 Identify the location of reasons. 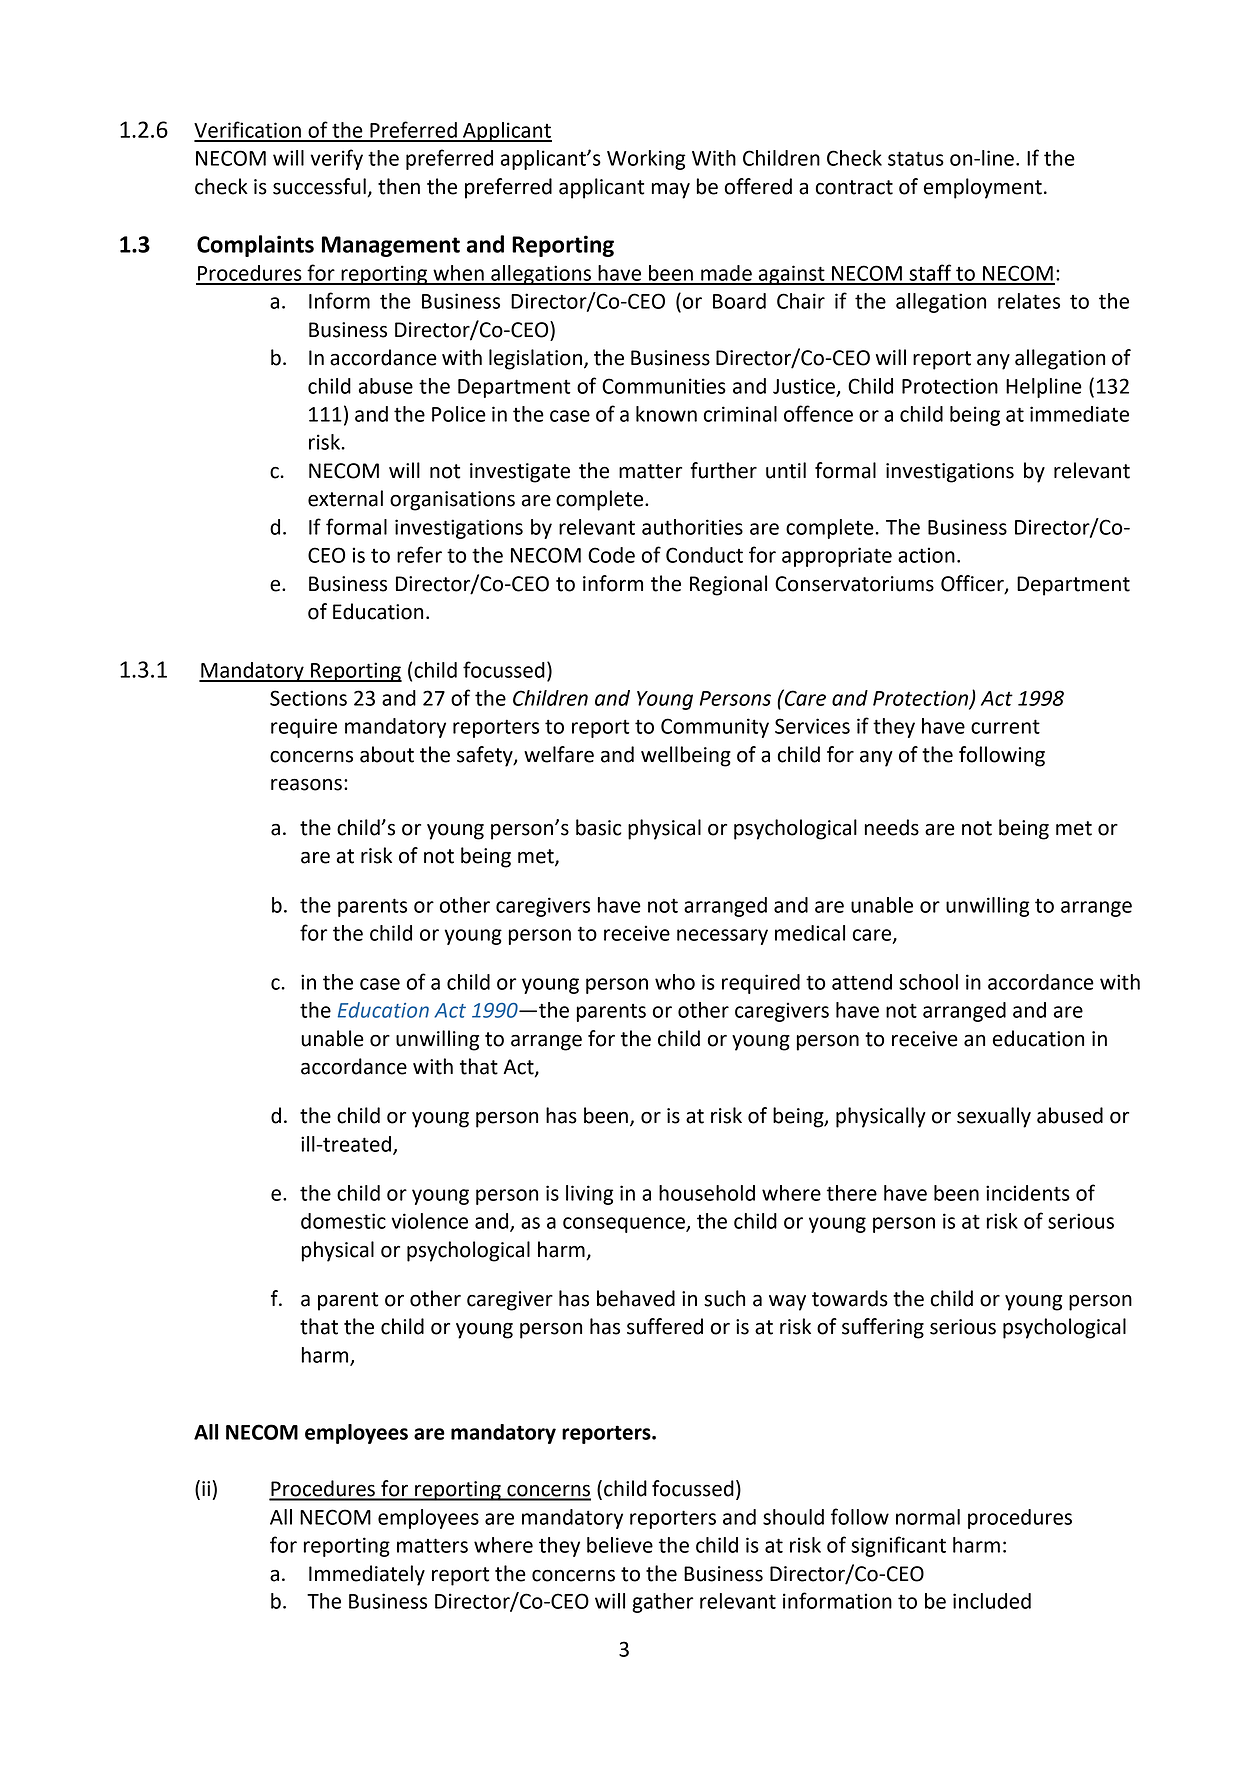
(306, 784).
